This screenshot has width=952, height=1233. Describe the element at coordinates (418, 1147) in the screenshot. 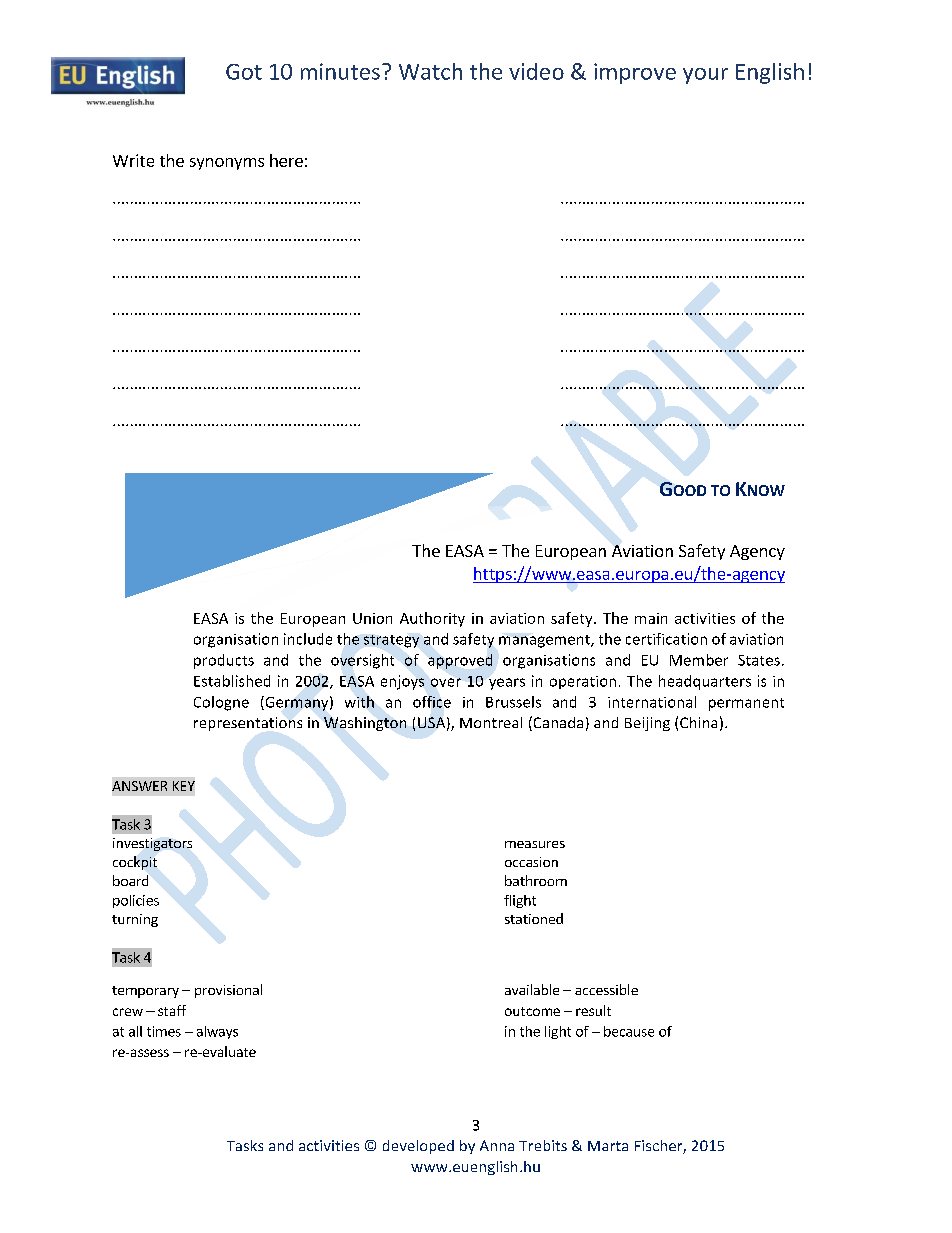

I see `developed` at that location.
